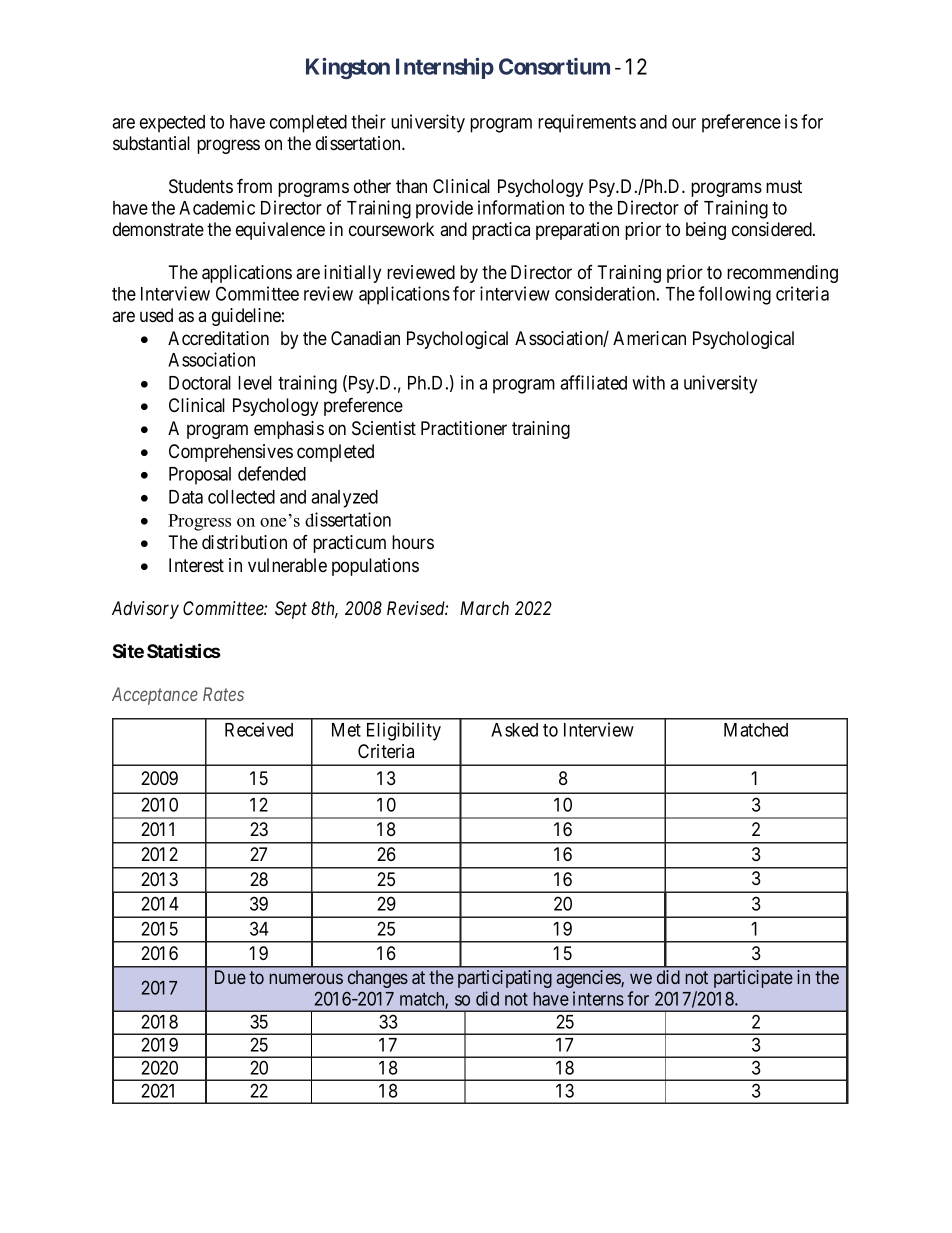 This screenshot has width=952, height=1233. Describe the element at coordinates (172, 124) in the screenshot. I see `expected` at that location.
